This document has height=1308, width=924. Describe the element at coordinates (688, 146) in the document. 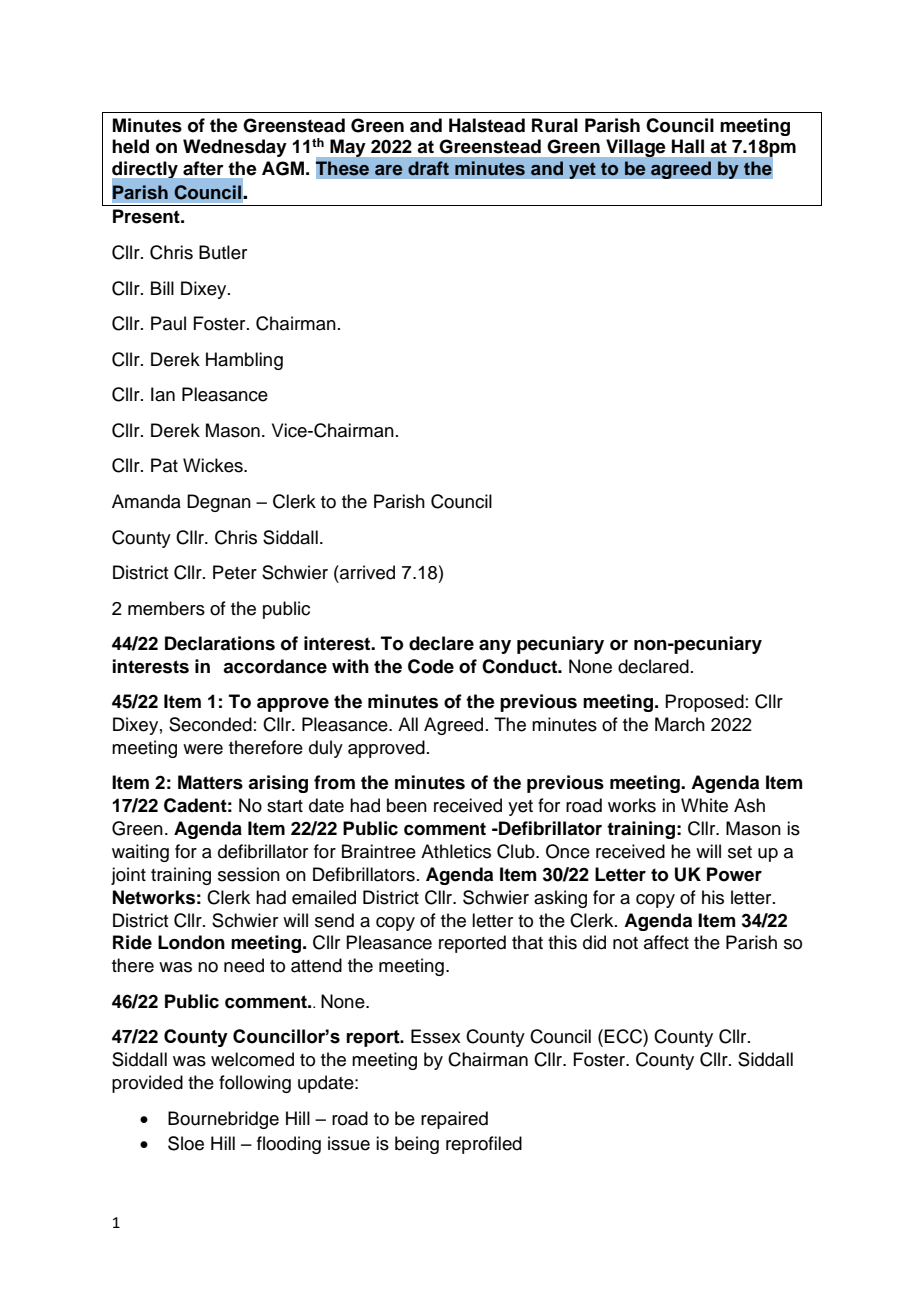

I see `Hall` at that location.
